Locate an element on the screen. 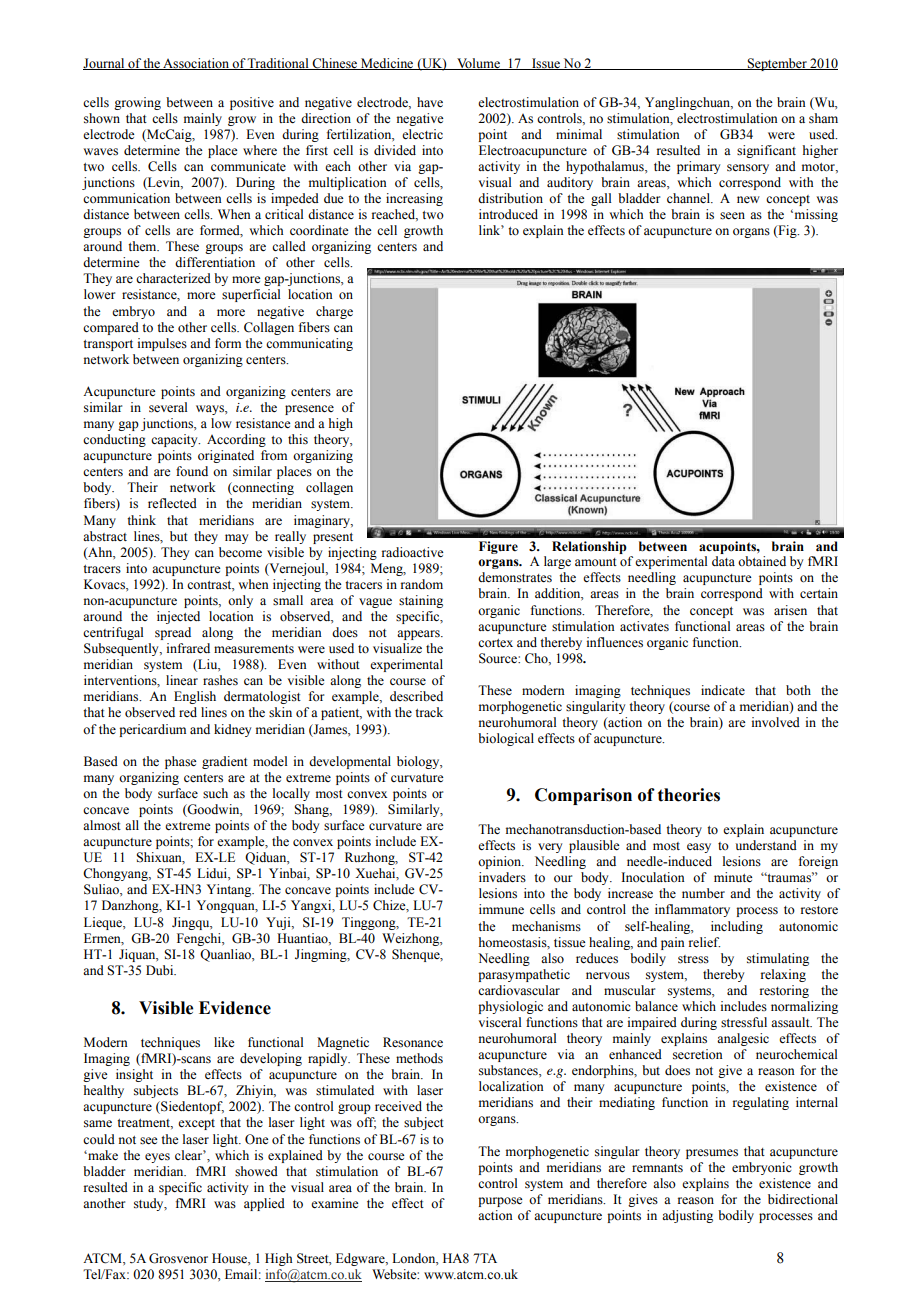 The image size is (924, 1308). Association is located at coordinates (196, 64).
